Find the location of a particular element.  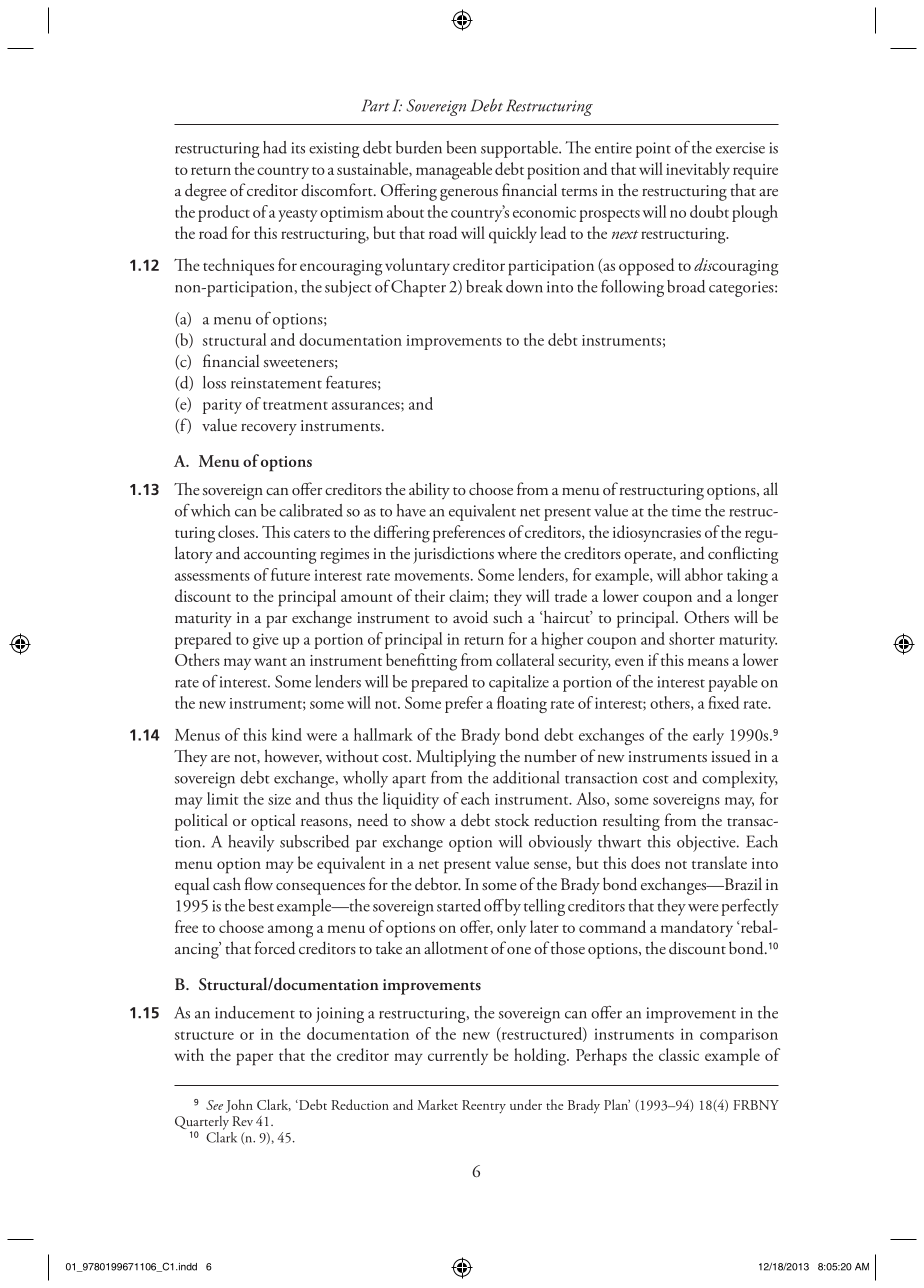

John is located at coordinates (239, 1106).
